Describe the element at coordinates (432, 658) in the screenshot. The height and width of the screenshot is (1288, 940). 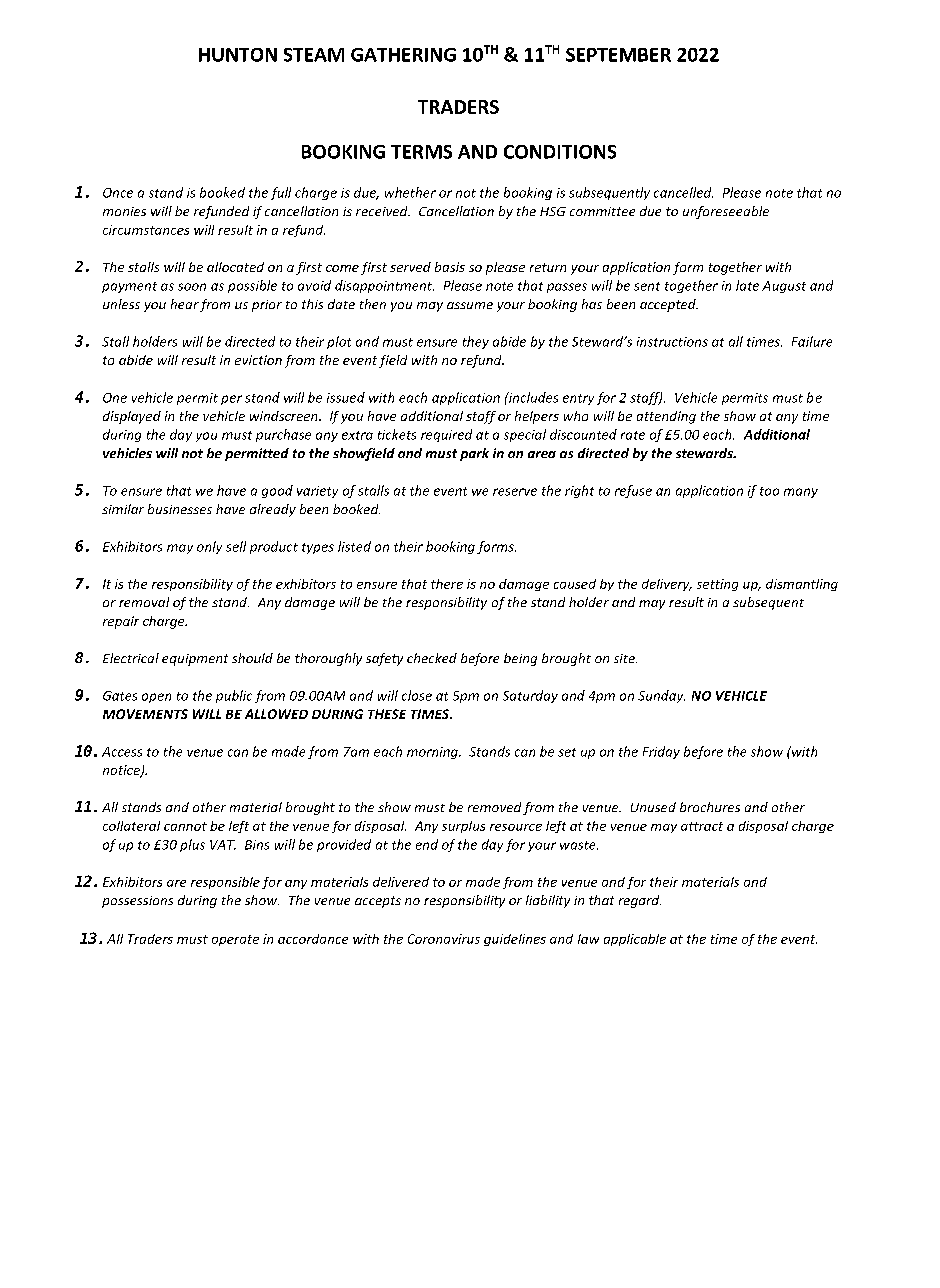
I see `checked` at that location.
